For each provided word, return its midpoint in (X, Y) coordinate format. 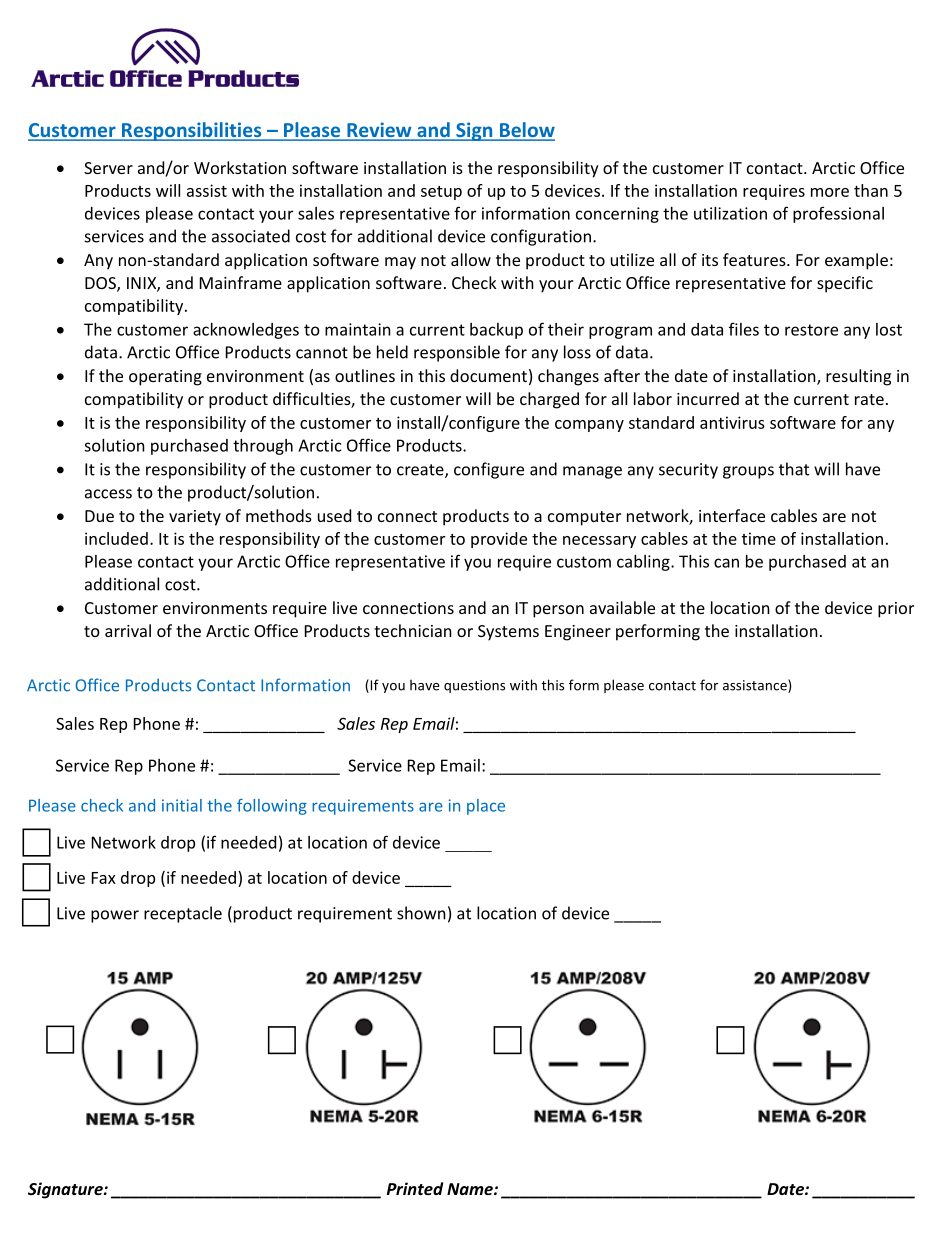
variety (195, 518)
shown (421, 913)
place (486, 807)
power (115, 916)
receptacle (183, 914)
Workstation (240, 167)
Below (526, 131)
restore (811, 330)
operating (165, 378)
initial (182, 805)
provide (499, 540)
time (759, 538)
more (830, 192)
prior (896, 610)
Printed (415, 1188)
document (488, 375)
